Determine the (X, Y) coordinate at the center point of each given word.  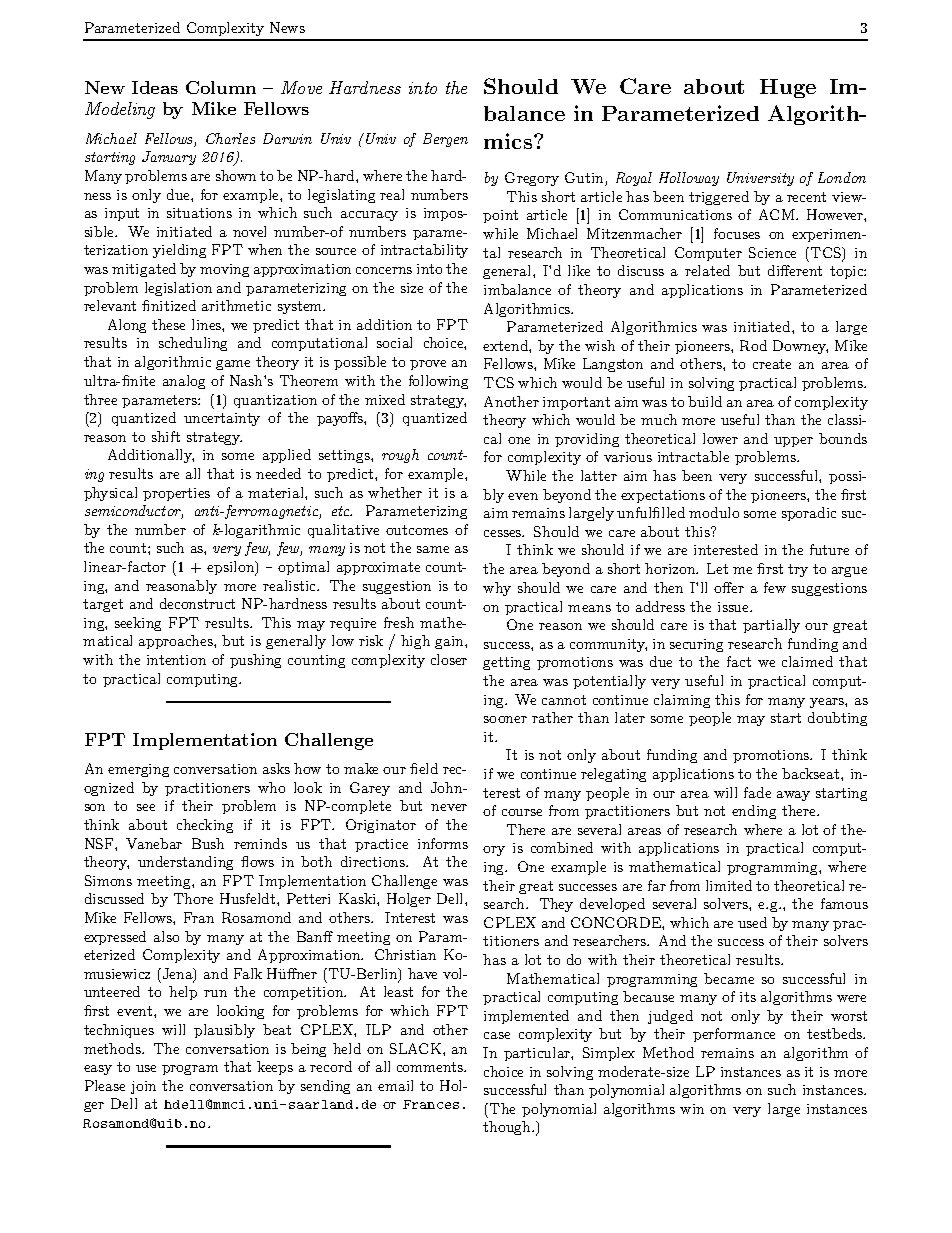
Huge (788, 88)
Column (221, 87)
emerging (138, 770)
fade (757, 792)
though (508, 1128)
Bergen (445, 140)
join (143, 1087)
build (705, 401)
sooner (505, 719)
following (438, 382)
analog (184, 382)
